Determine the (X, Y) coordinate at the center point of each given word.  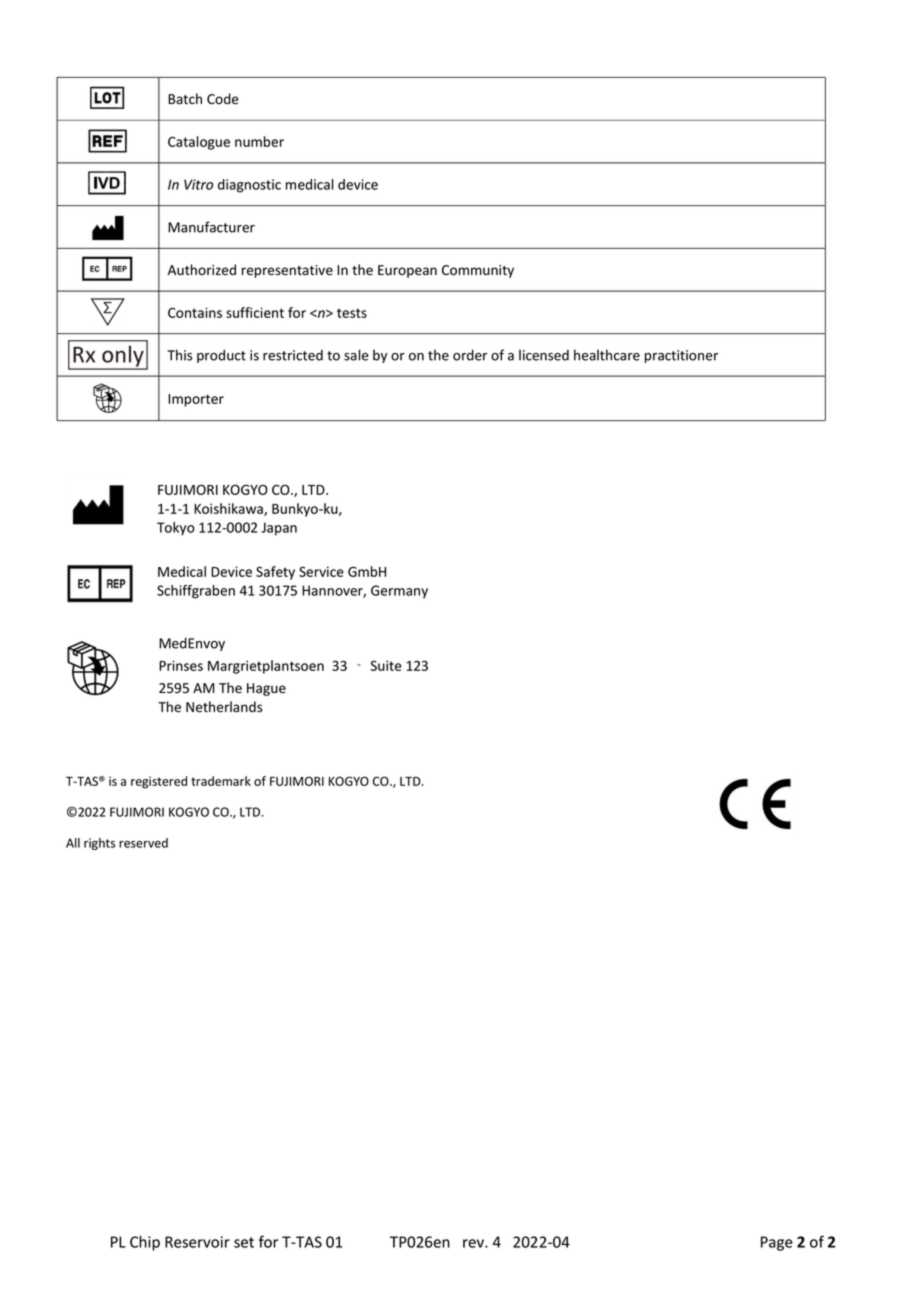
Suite (386, 665)
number (259, 141)
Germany (399, 592)
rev (474, 1243)
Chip (145, 1243)
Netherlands (224, 707)
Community (478, 271)
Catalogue (199, 143)
